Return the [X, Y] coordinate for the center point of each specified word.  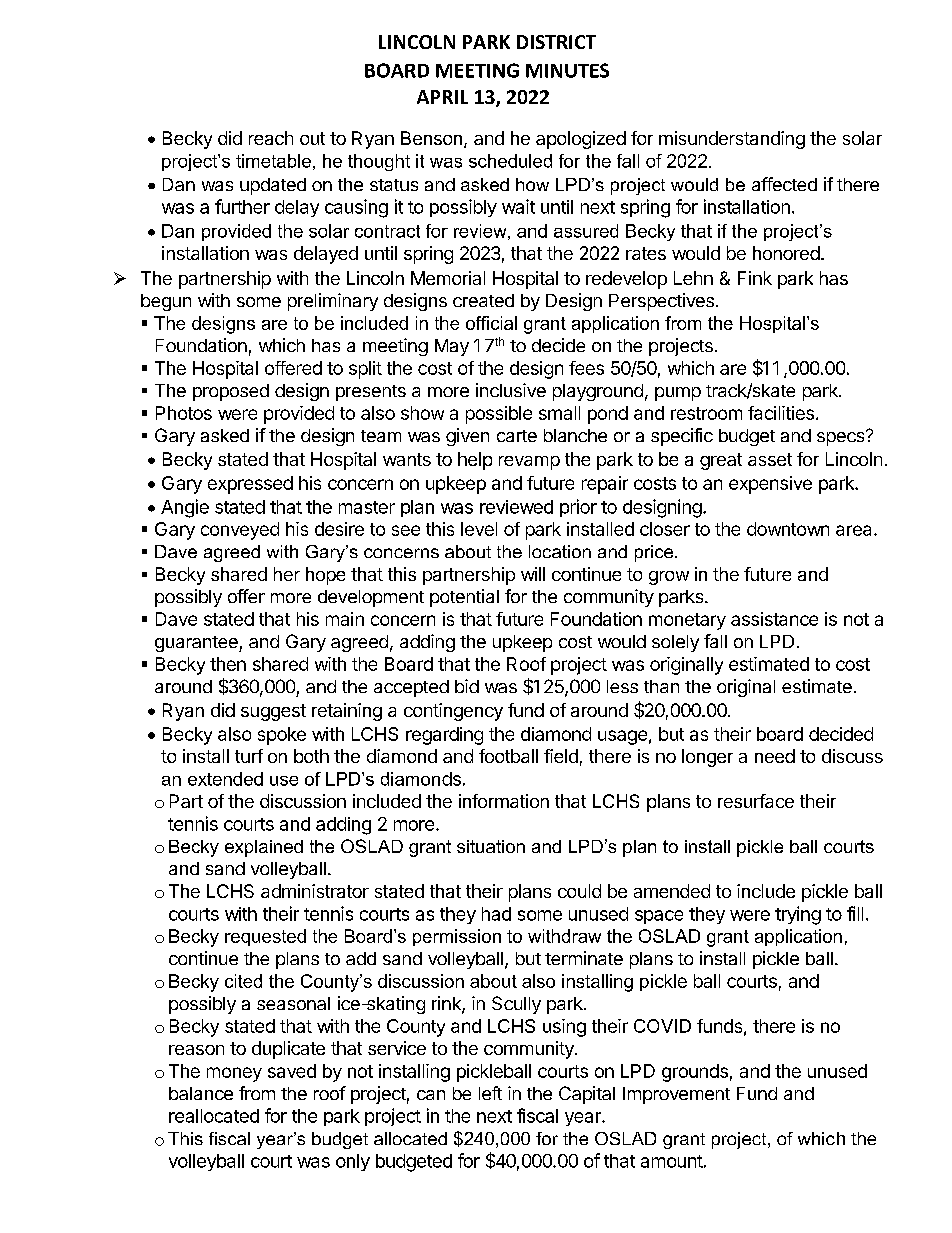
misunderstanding [732, 140]
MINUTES [567, 70]
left [490, 1093]
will [533, 574]
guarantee [197, 644]
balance [201, 1093]
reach [271, 138]
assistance [774, 619]
